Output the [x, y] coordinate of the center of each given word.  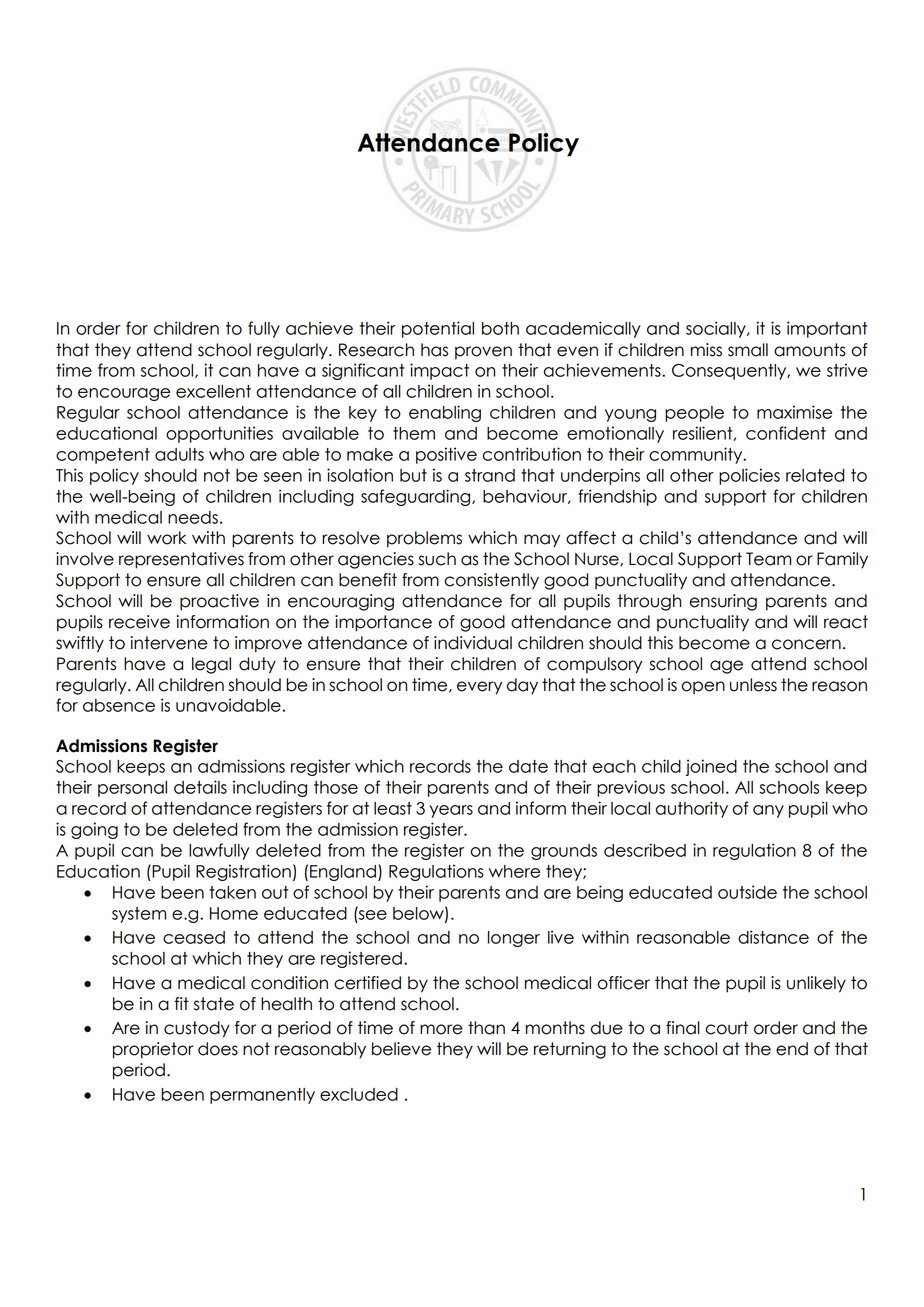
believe [401, 1049]
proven [483, 352]
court [726, 1028]
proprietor [153, 1050]
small [748, 350]
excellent [213, 391]
